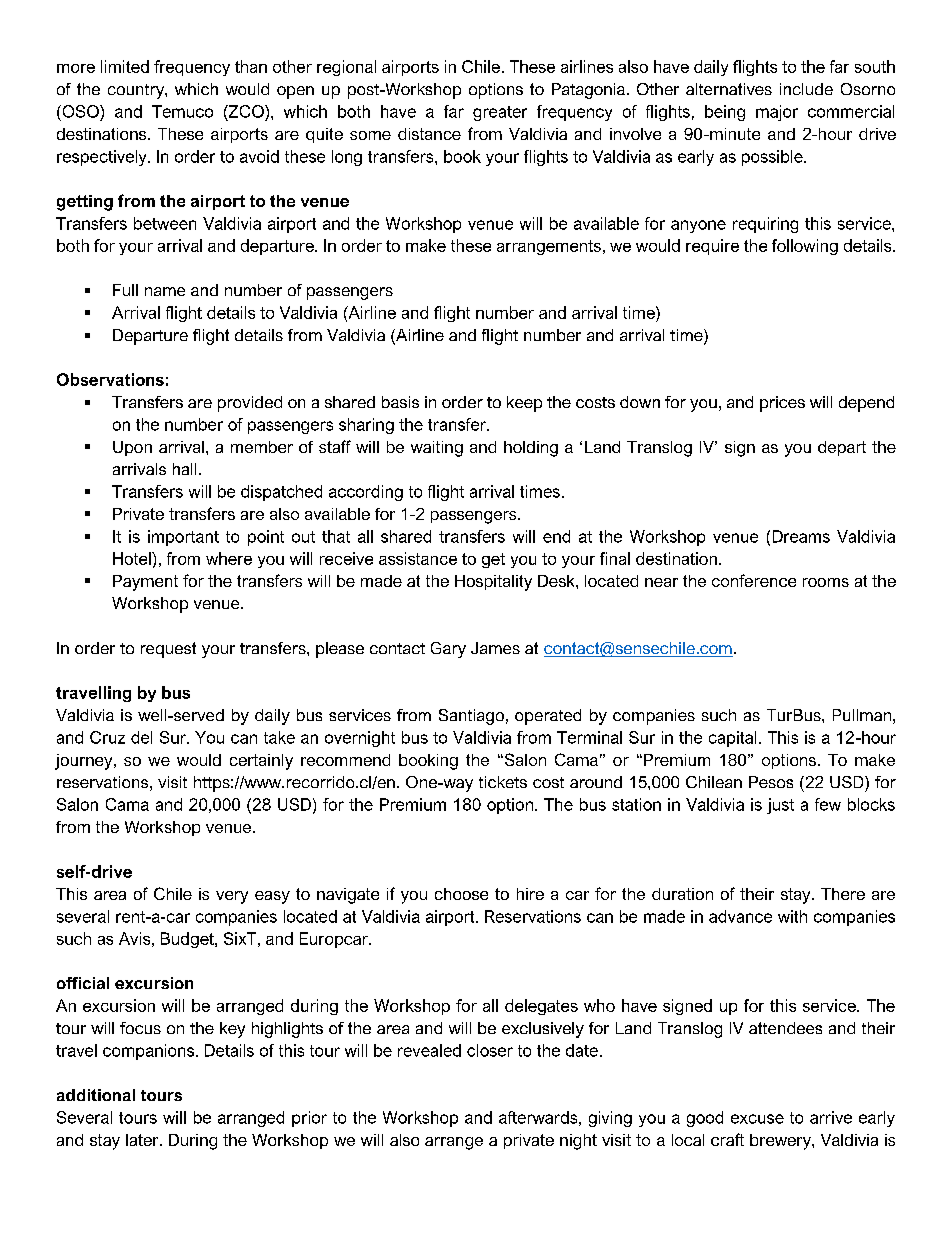 The height and width of the screenshot is (1233, 952). What do you see at coordinates (757, 1119) in the screenshot?
I see `excuse` at bounding box center [757, 1119].
